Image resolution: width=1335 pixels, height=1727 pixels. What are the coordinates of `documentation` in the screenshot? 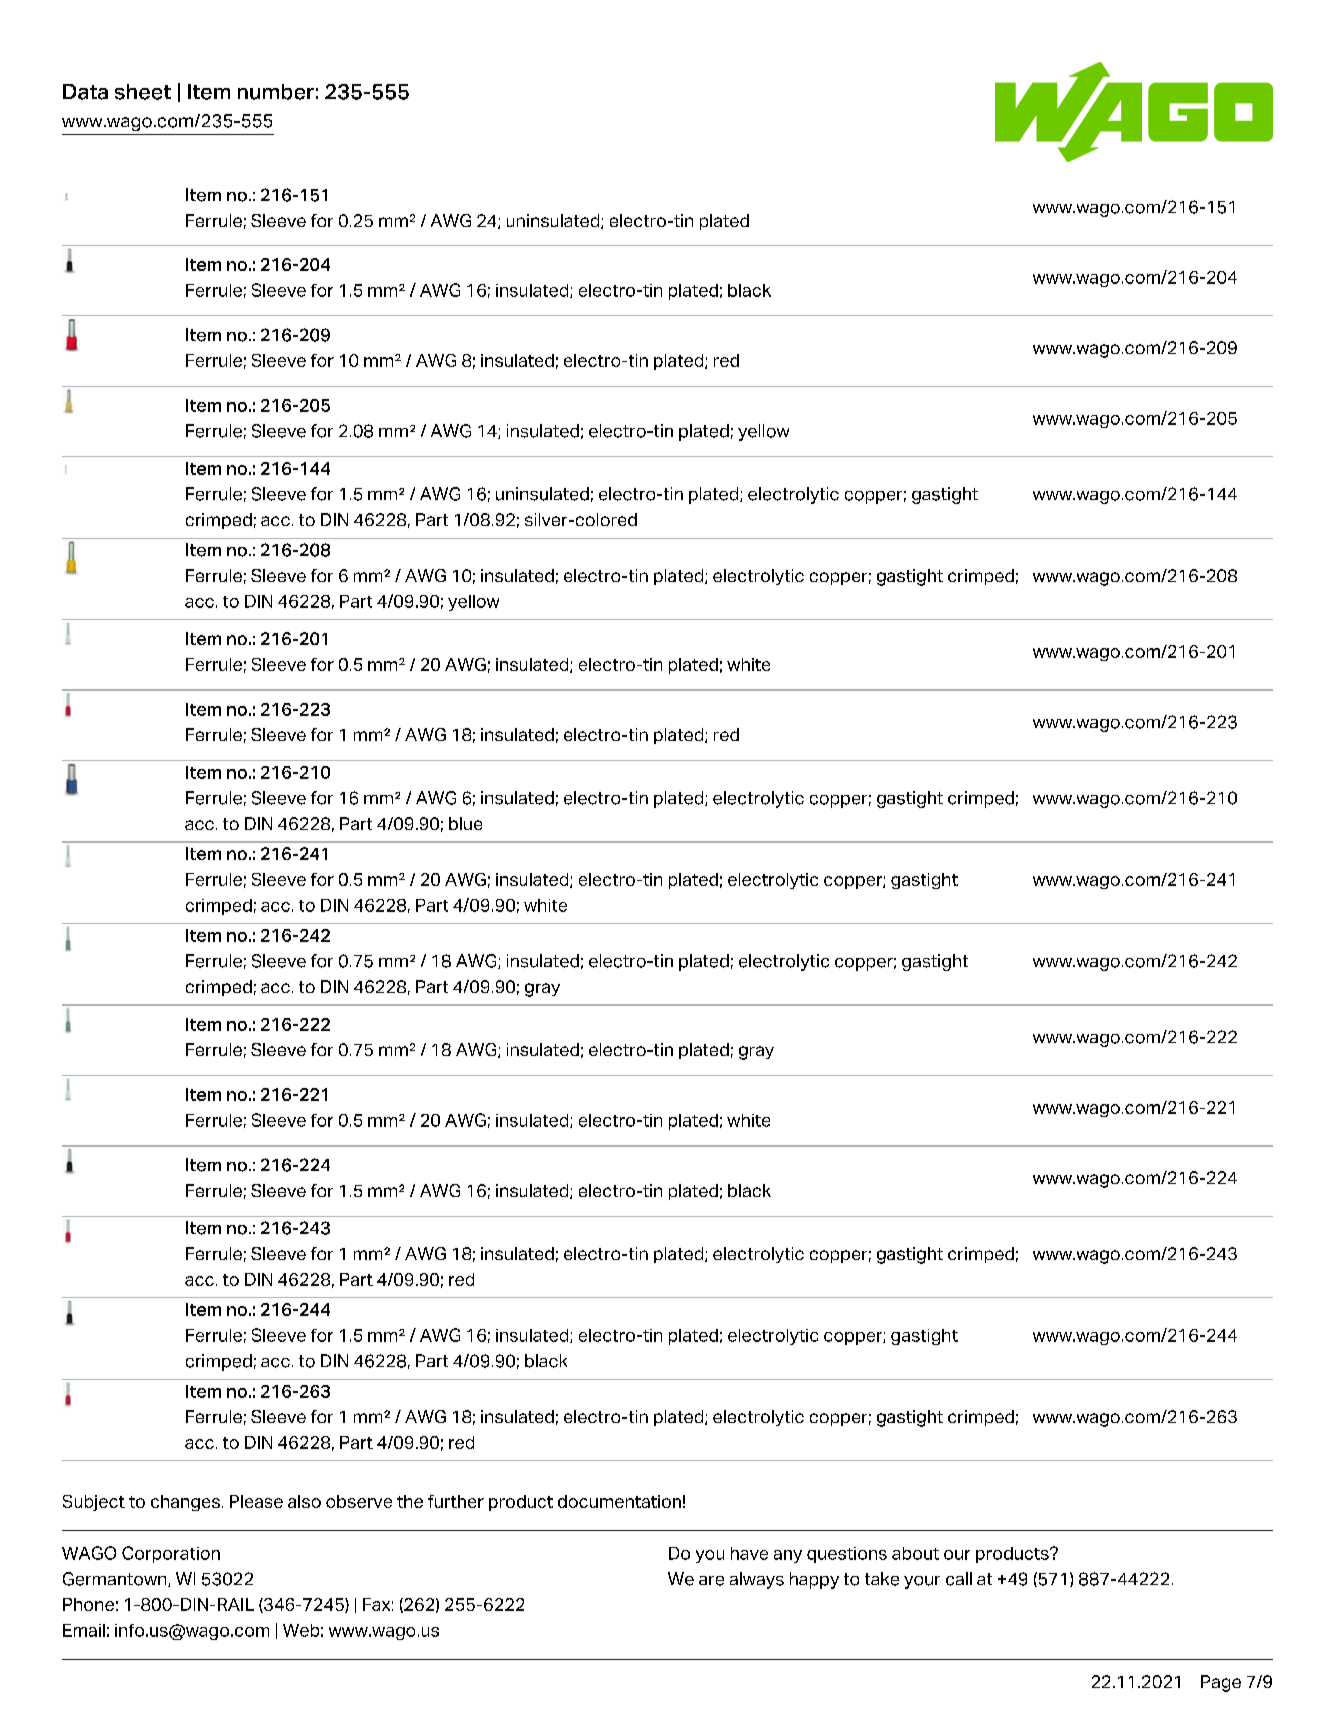 It's located at (619, 1501).
